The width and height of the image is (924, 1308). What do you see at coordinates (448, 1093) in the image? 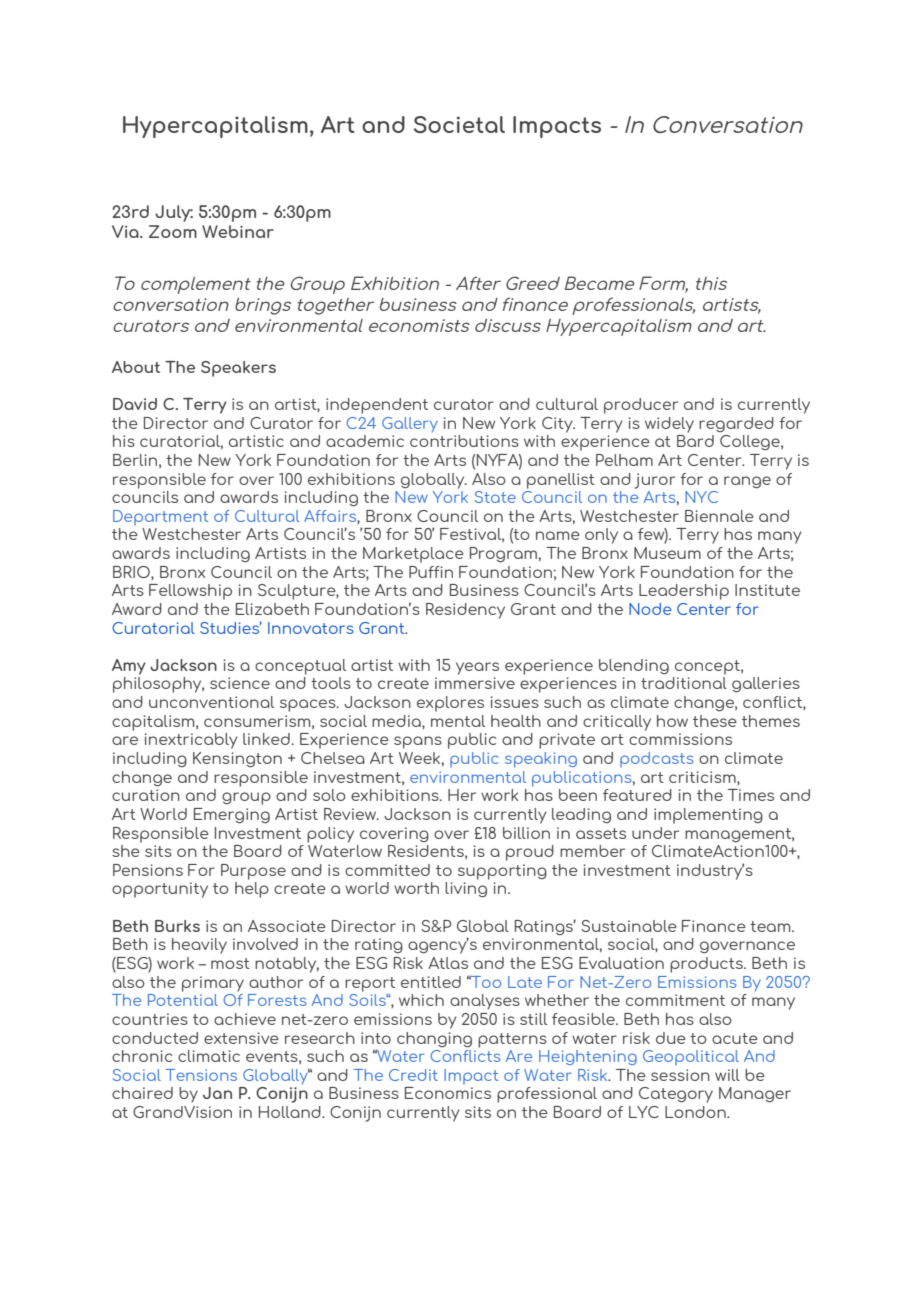
I see `Economics` at bounding box center [448, 1093].
